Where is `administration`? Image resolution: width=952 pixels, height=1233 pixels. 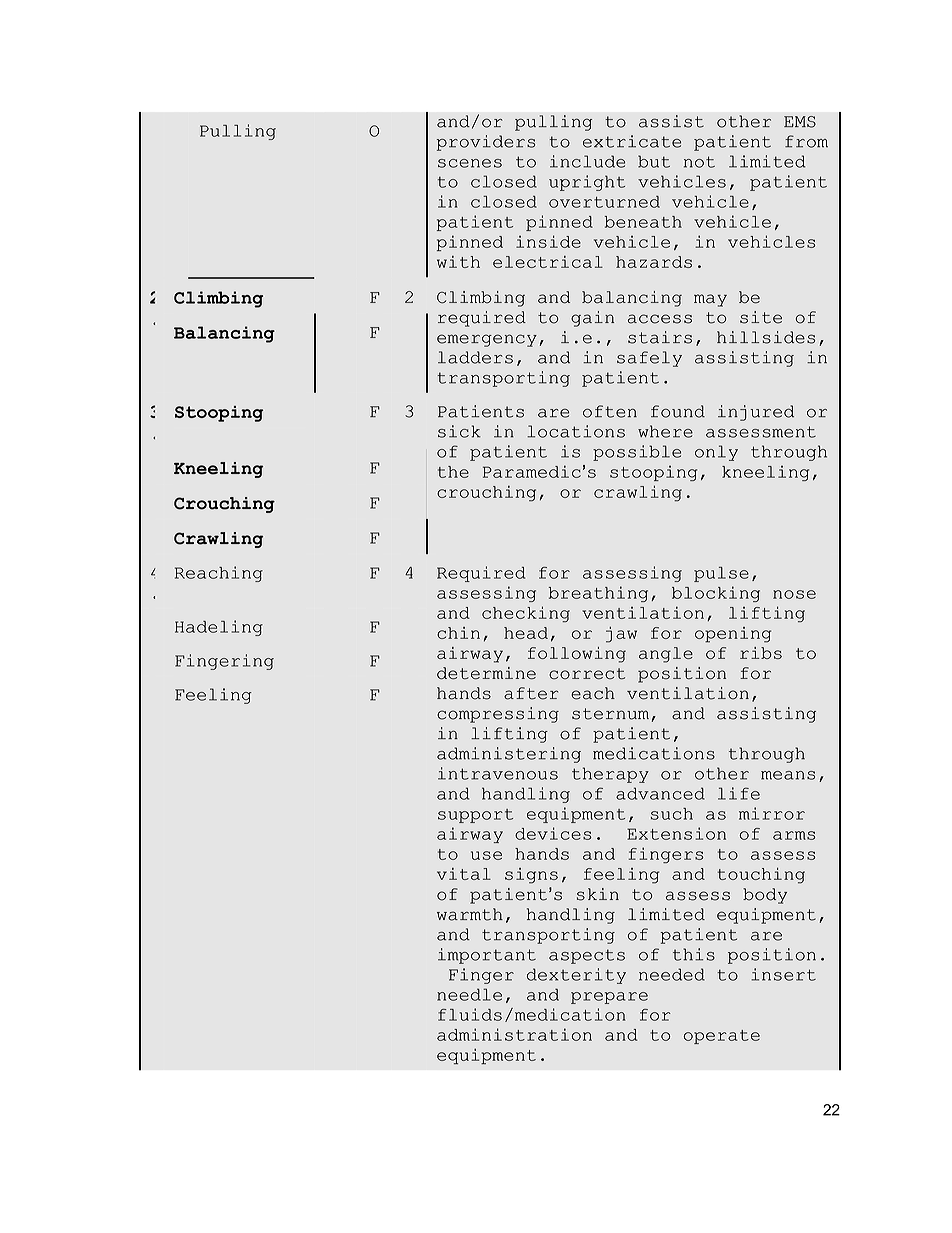 administration is located at coordinates (514, 1034).
